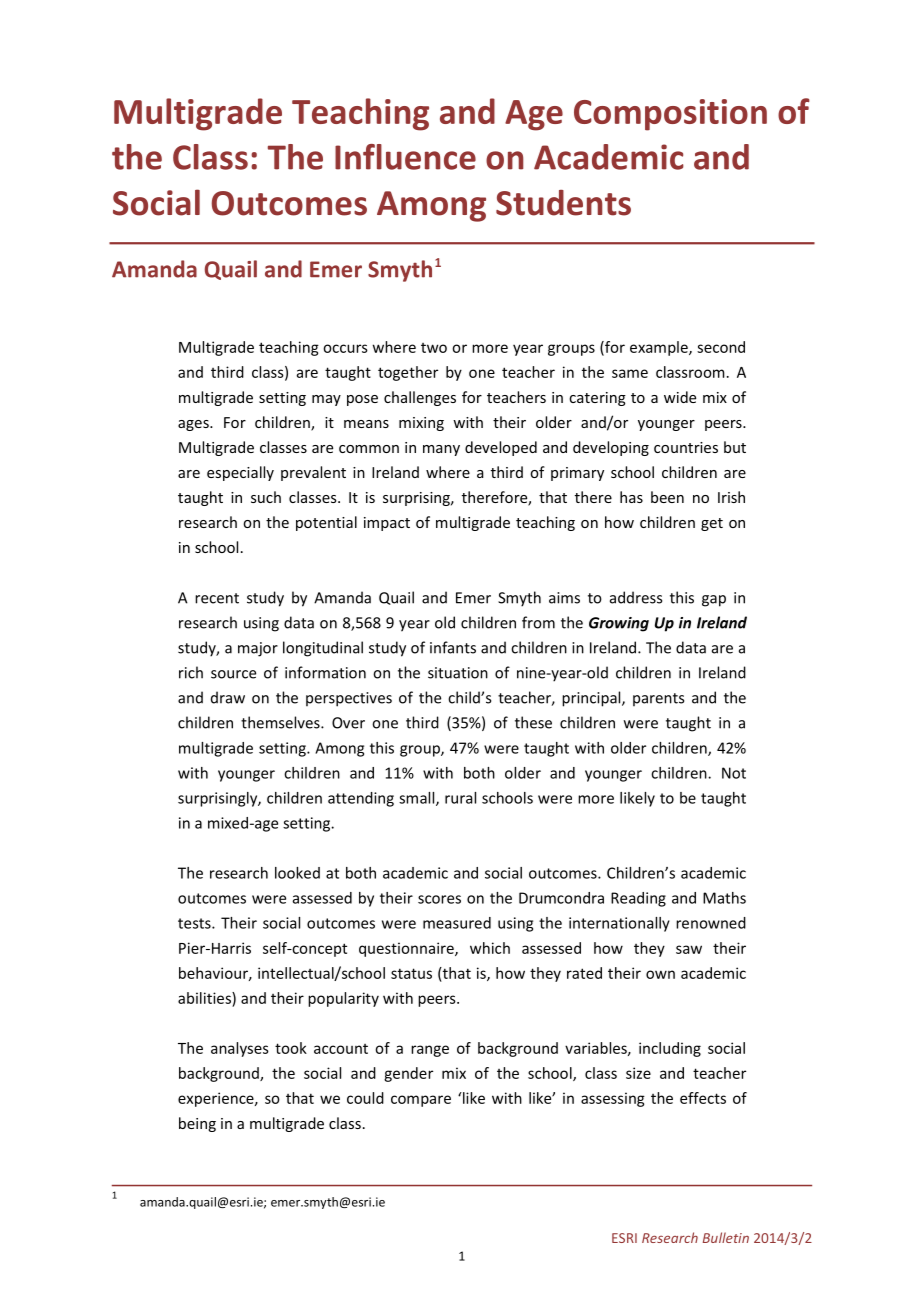  What do you see at coordinates (670, 115) in the page?
I see `Composition` at bounding box center [670, 115].
